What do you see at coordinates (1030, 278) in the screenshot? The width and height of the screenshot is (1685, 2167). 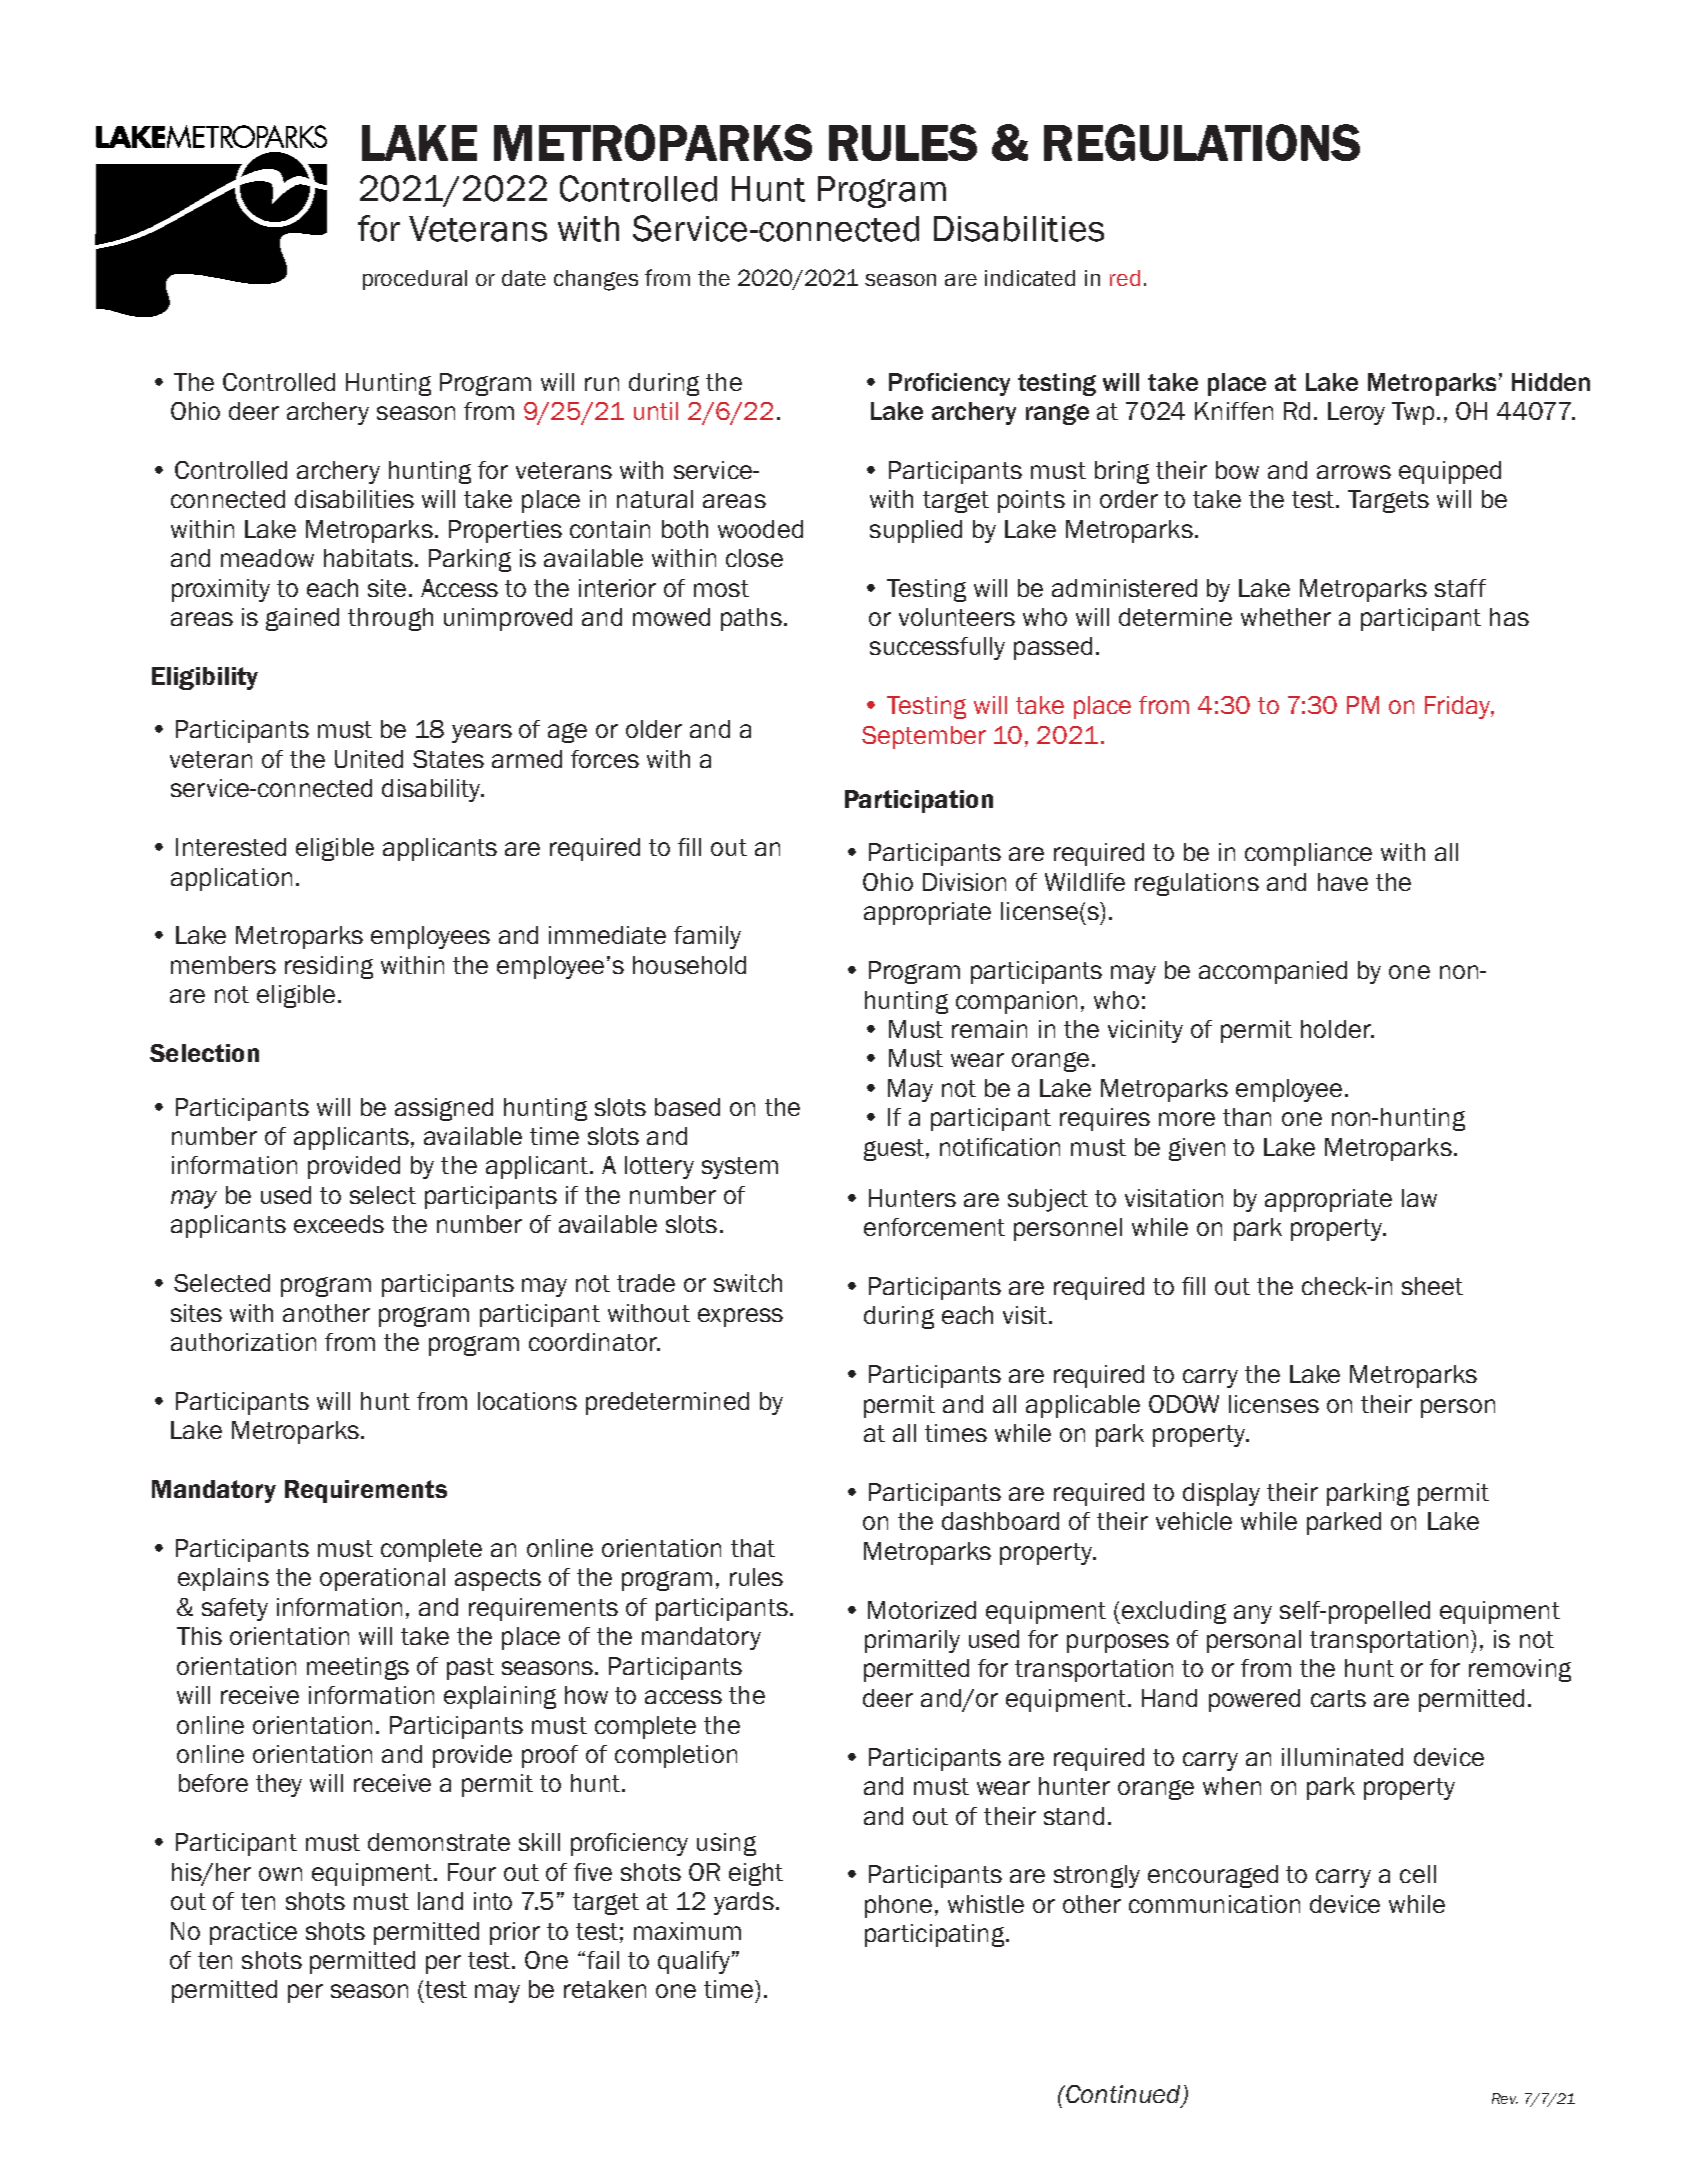 I see `indicated` at bounding box center [1030, 278].
